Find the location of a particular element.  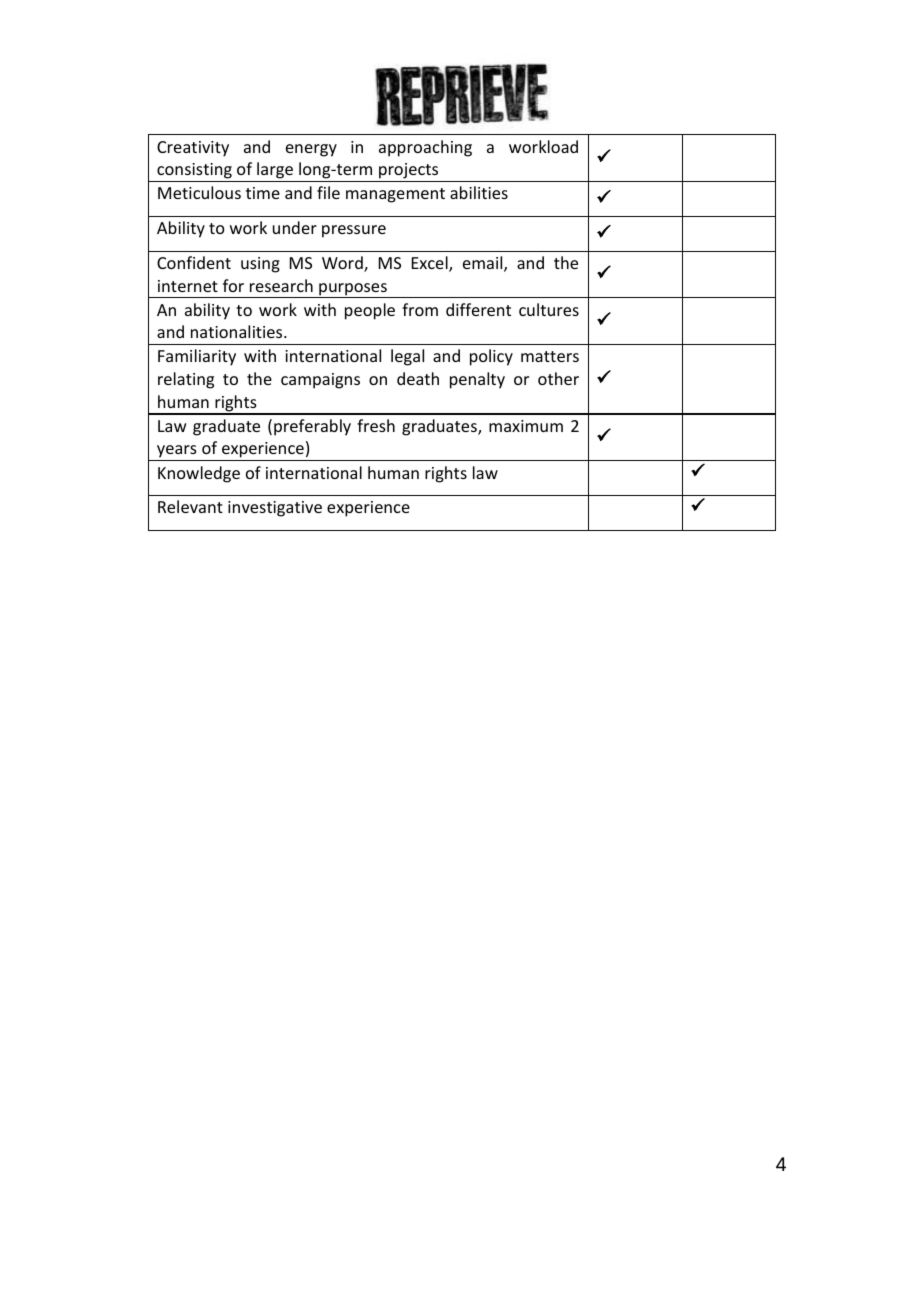

campaigns is located at coordinates (320, 381).
